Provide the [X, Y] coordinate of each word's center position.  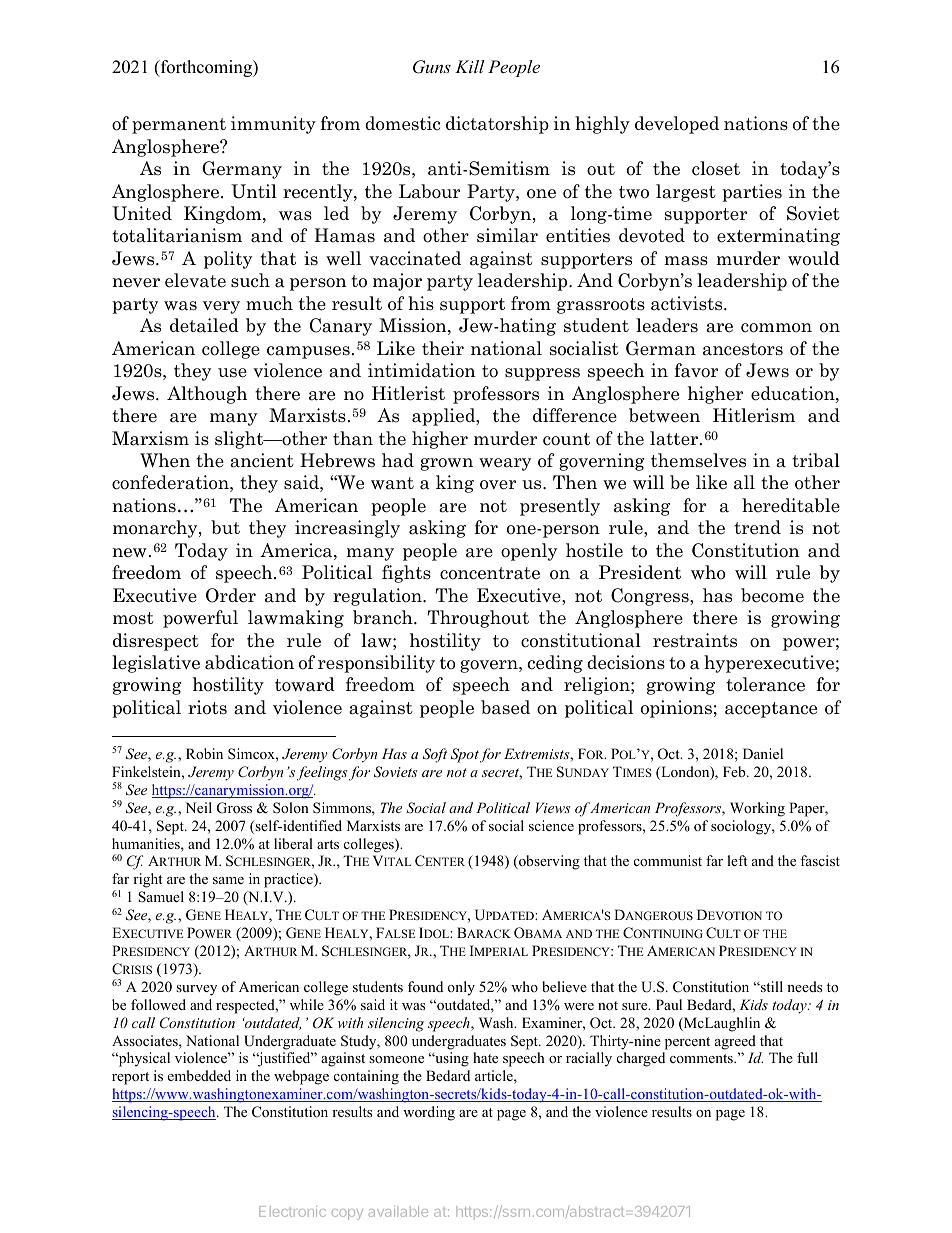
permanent [179, 126]
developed [677, 125]
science [551, 825]
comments [702, 1058]
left [737, 860]
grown [446, 464]
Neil [199, 807]
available [398, 1211]
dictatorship [497, 125]
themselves [698, 460]
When [165, 460]
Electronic [292, 1211]
